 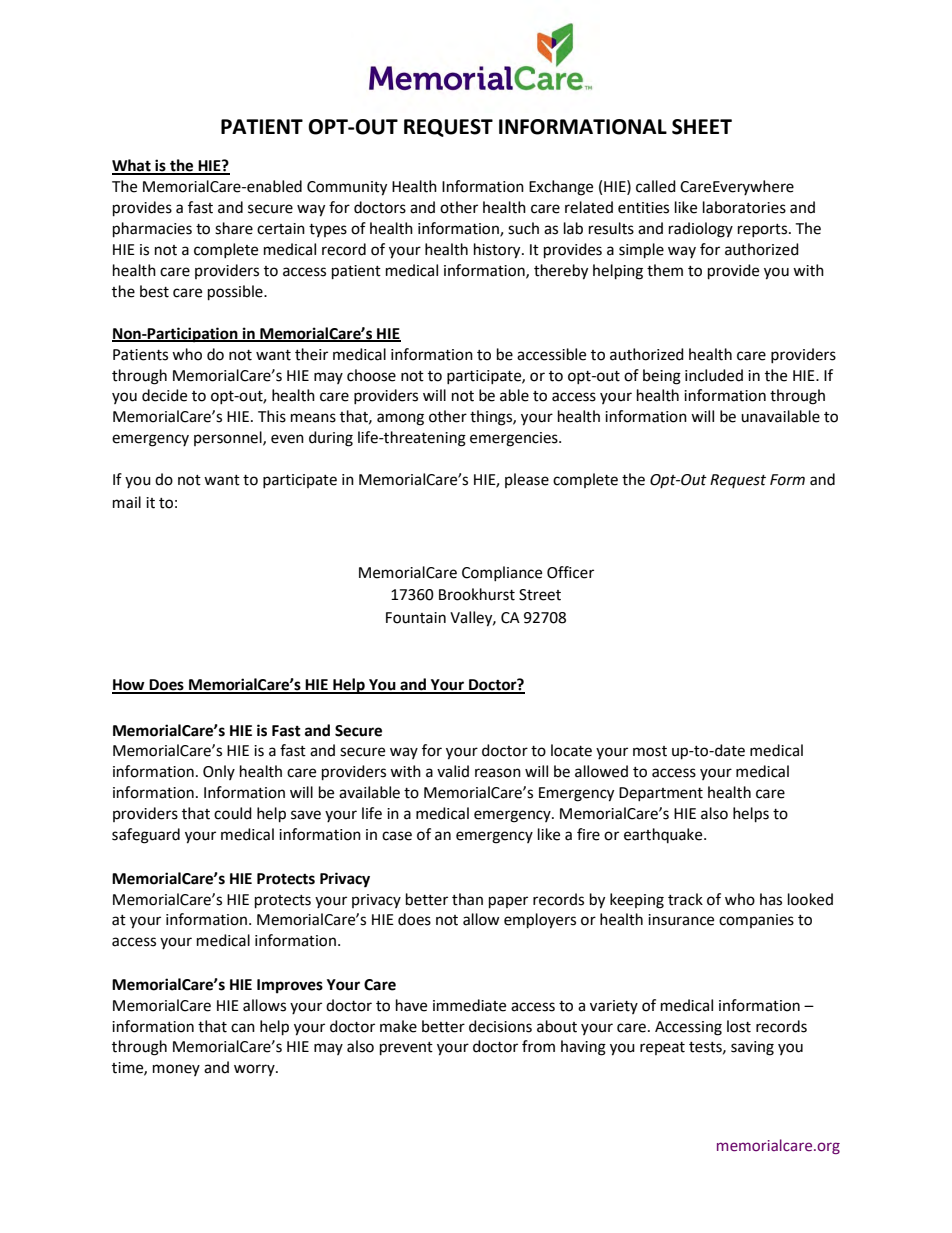 I want to click on can, so click(x=243, y=1028).
